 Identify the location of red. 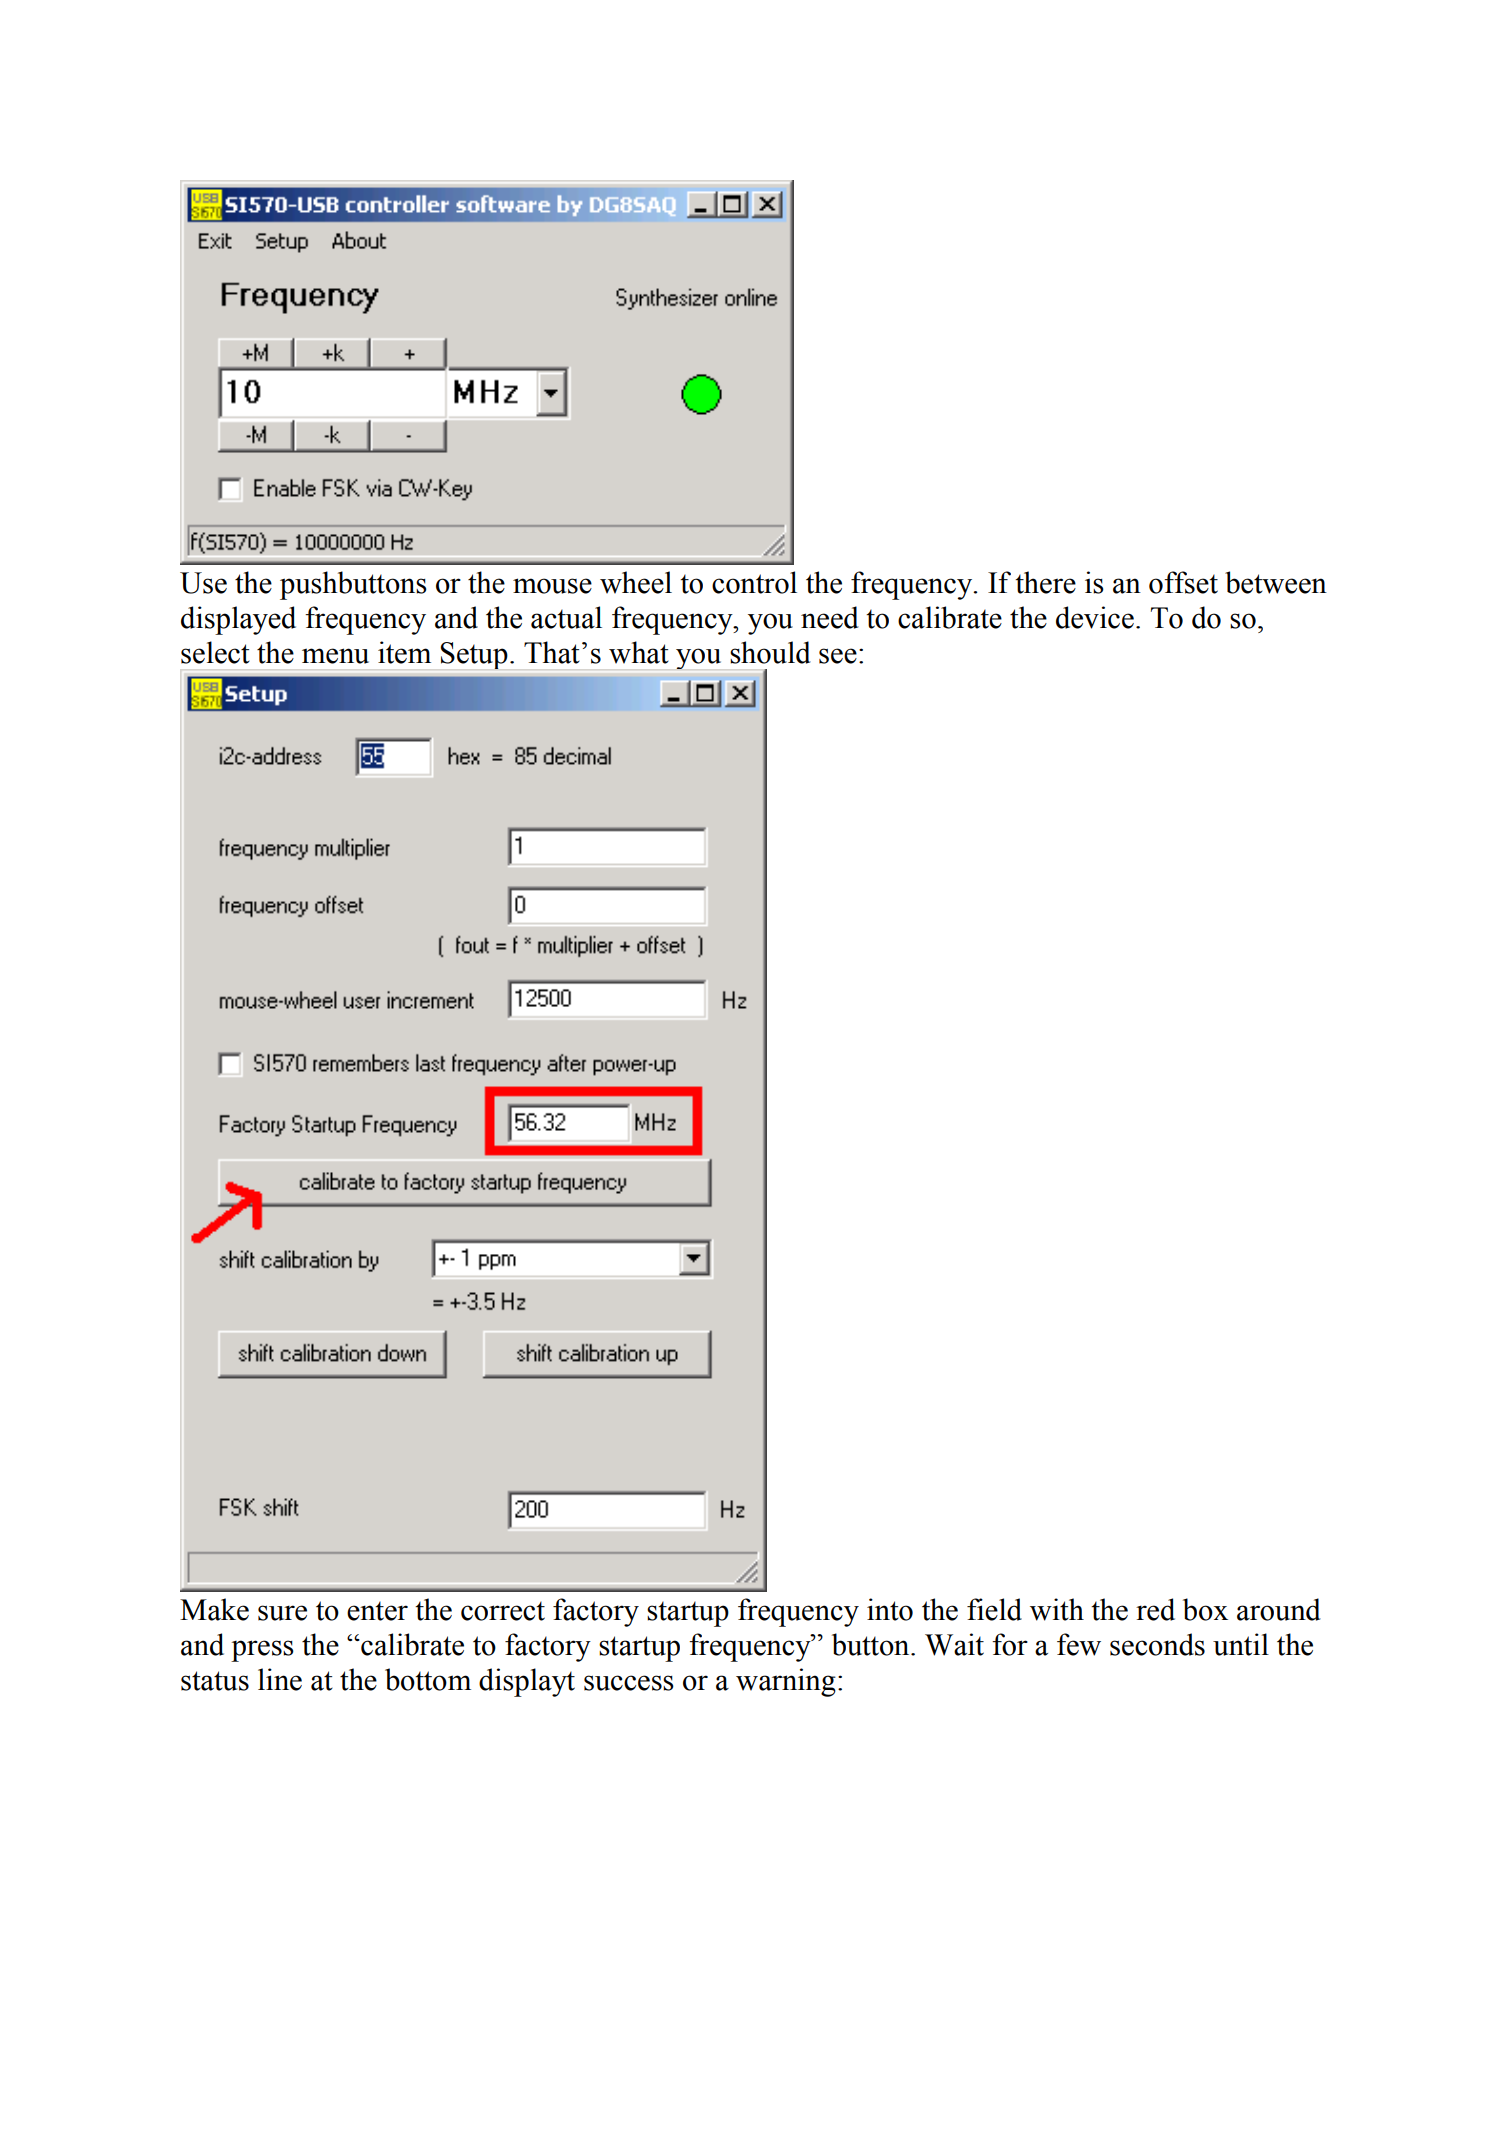
(1155, 1609).
